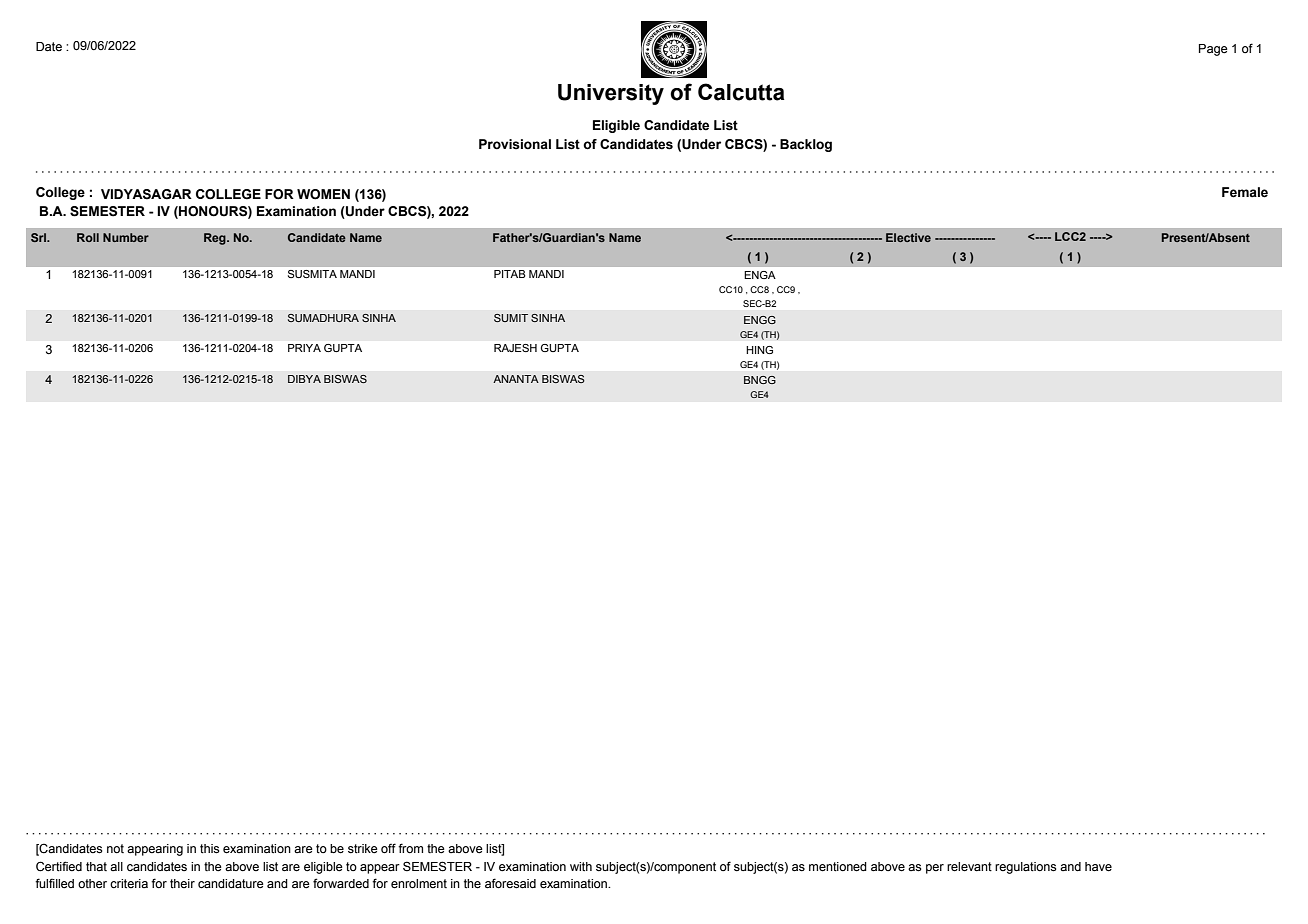 The width and height of the page is (1308, 924). Describe the element at coordinates (1098, 867) in the page. I see `have` at that location.
